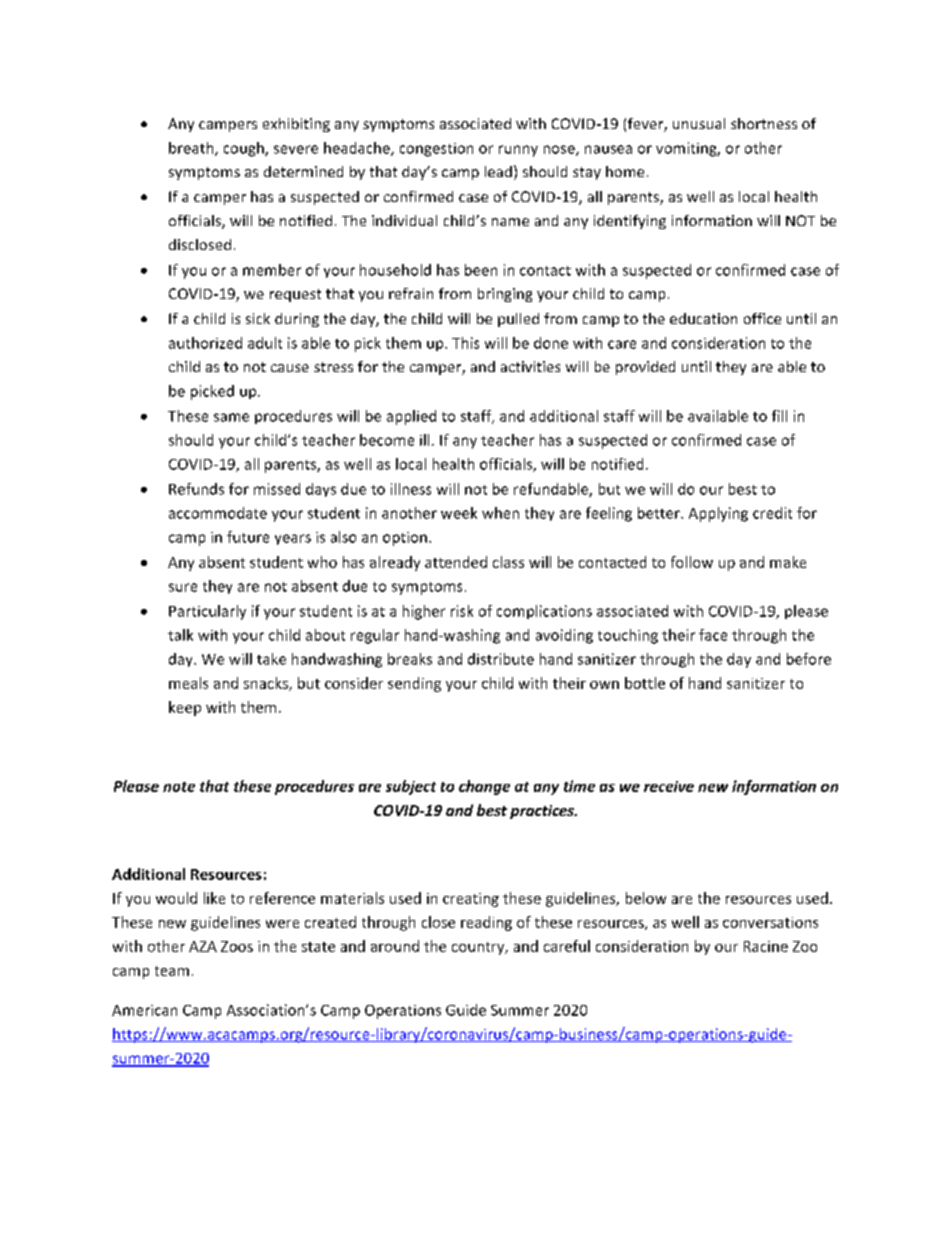 The image size is (952, 1233). I want to click on attended, so click(456, 562).
